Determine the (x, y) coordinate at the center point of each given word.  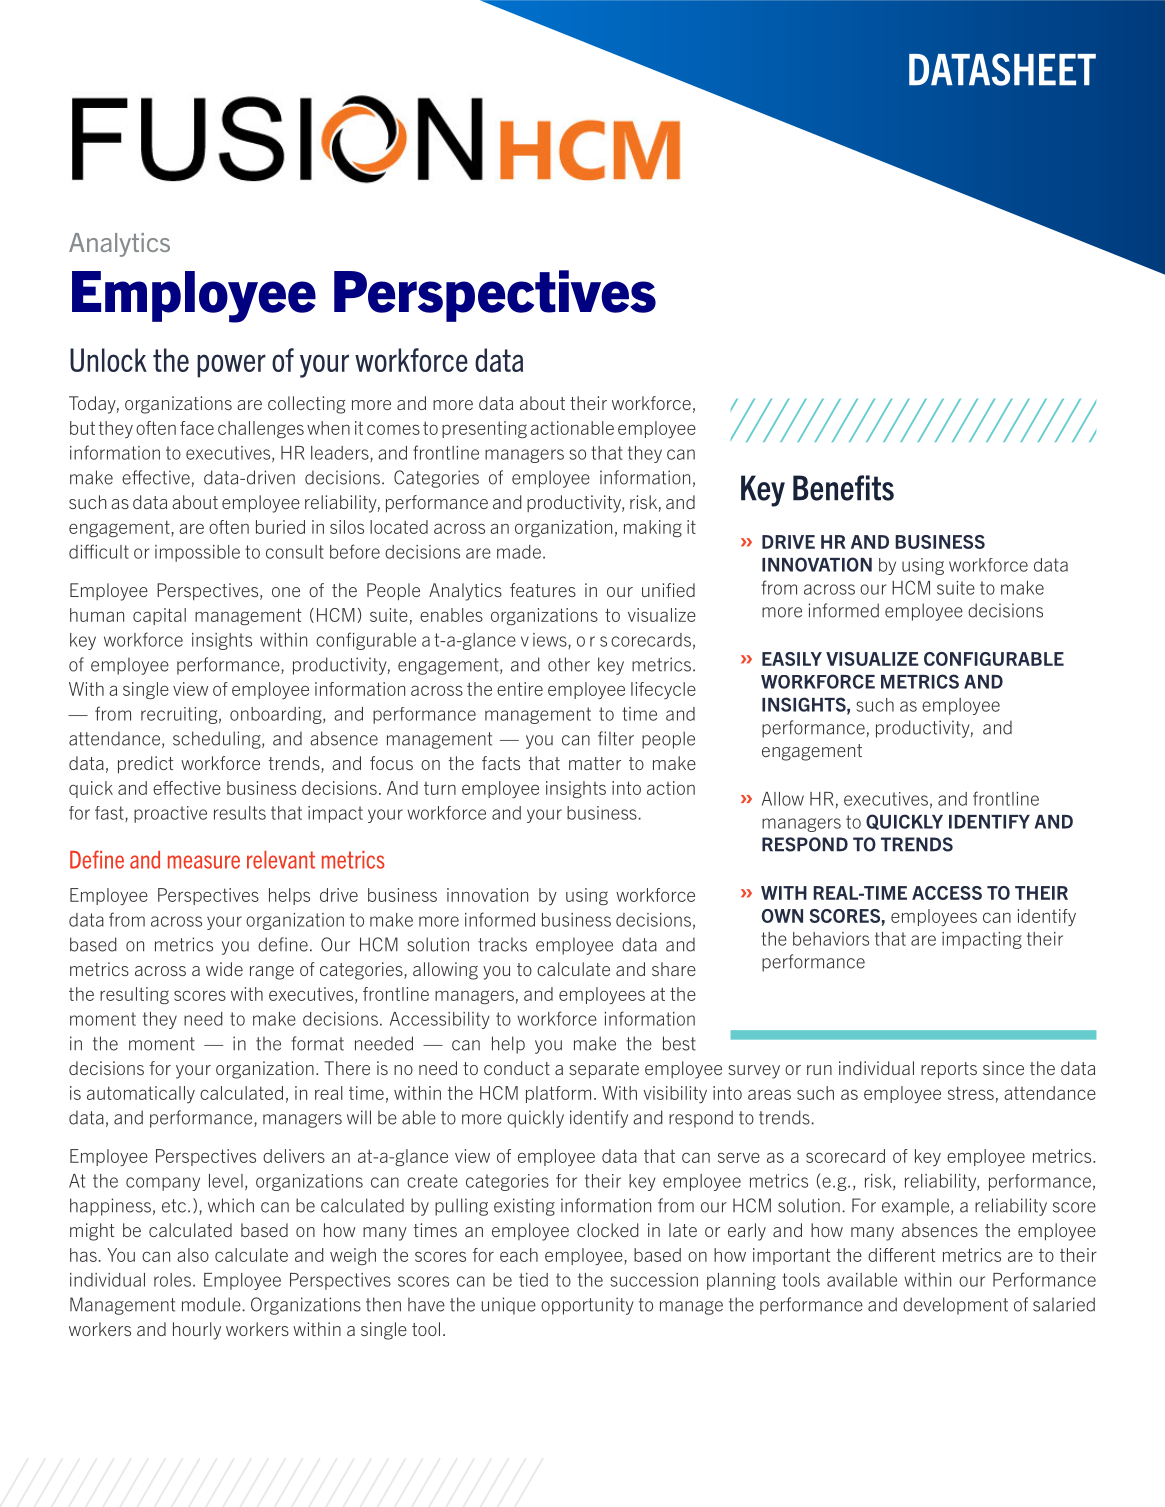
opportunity (587, 1306)
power (231, 366)
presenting (484, 429)
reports (949, 1070)
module (211, 1304)
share (674, 969)
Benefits (843, 488)
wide (224, 969)
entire (520, 689)
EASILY (792, 659)
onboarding (277, 715)
